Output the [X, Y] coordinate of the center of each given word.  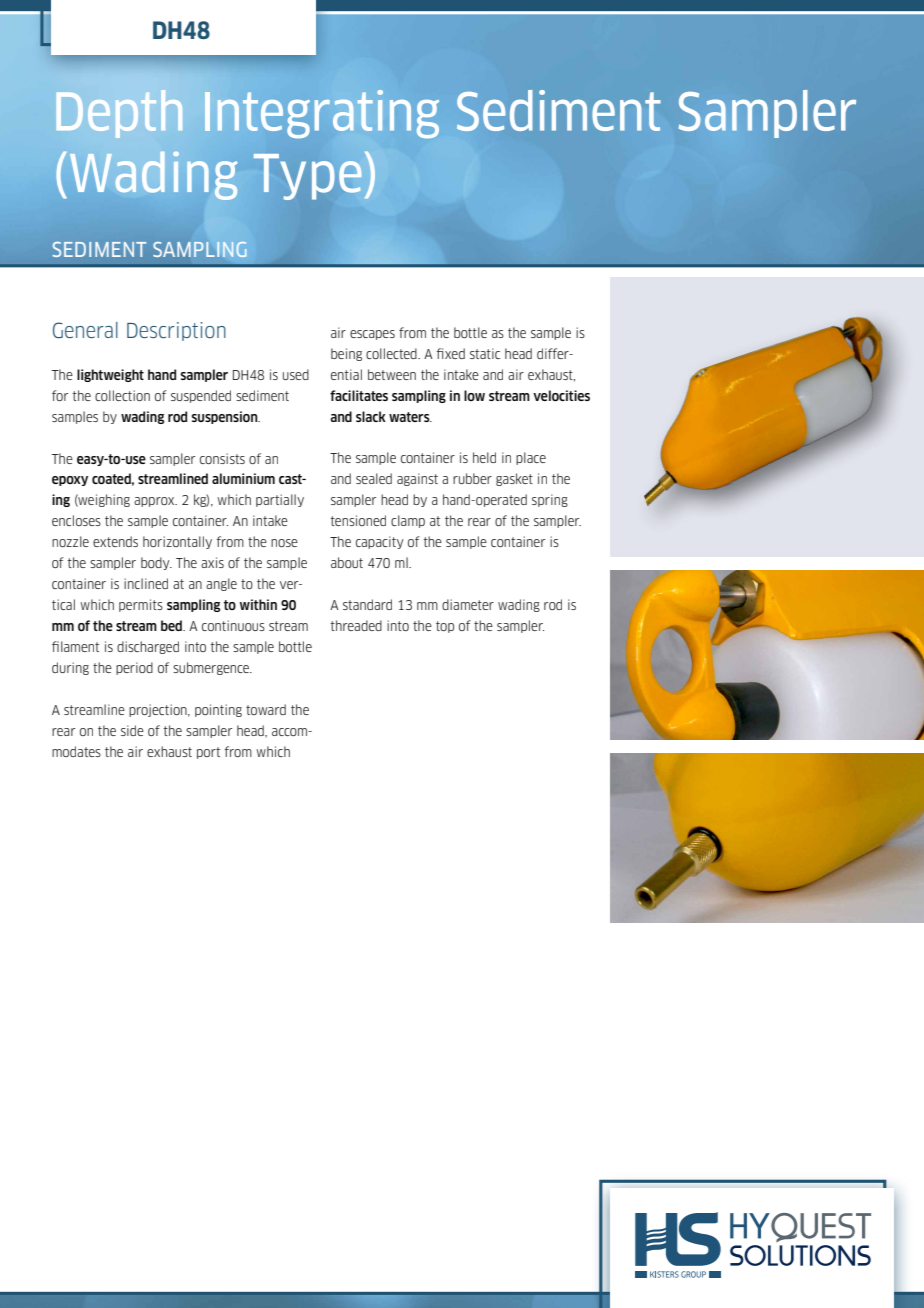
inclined [146, 583]
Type [308, 177]
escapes [372, 335]
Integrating [322, 114]
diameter [468, 604]
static [485, 353]
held [484, 457]
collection [122, 395]
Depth [119, 114]
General [85, 330]
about [347, 562]
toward [266, 709]
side [132, 730]
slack [371, 416]
